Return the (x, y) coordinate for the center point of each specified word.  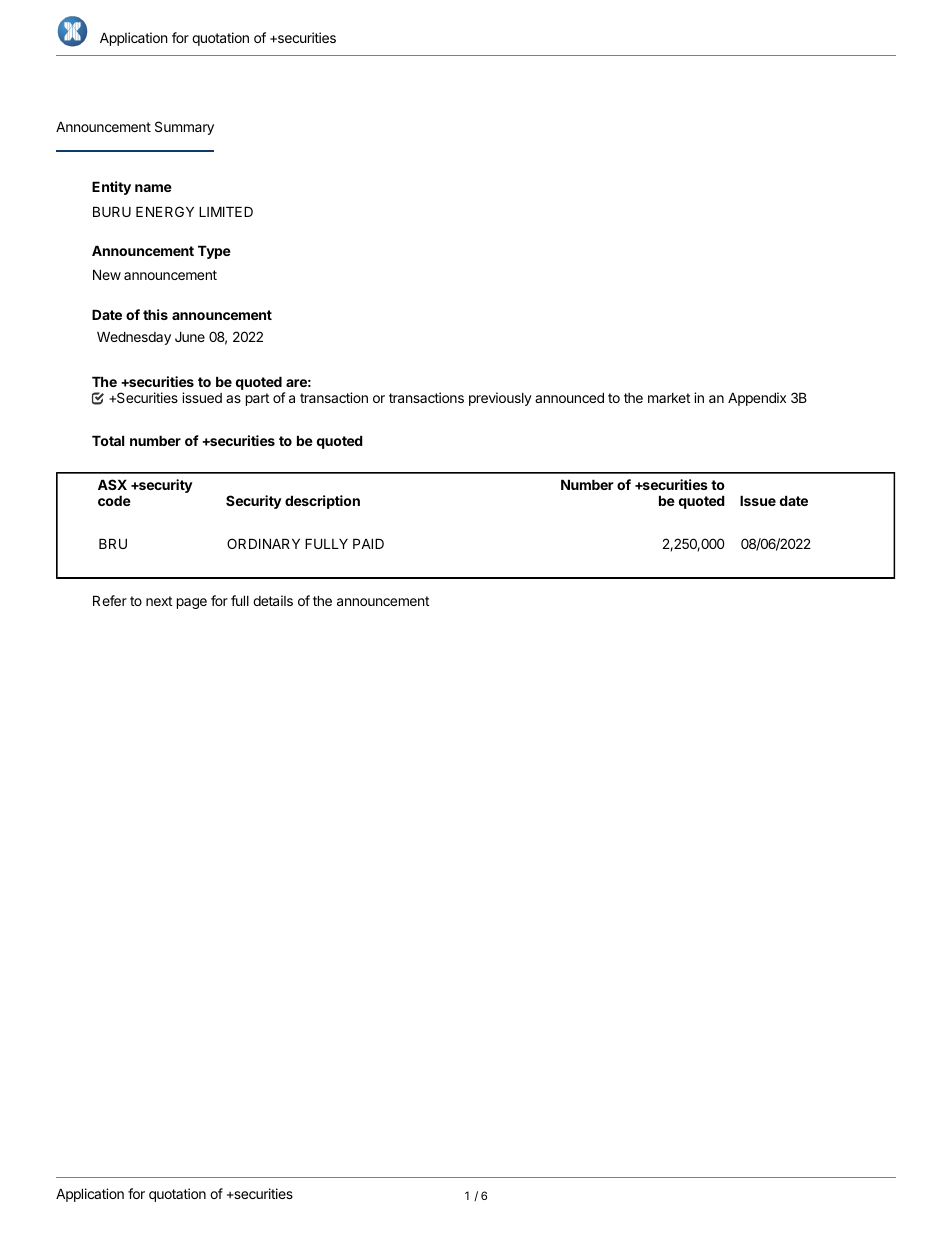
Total (108, 440)
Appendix (757, 399)
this (155, 314)
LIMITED (226, 211)
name (153, 188)
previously (500, 399)
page (192, 603)
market (669, 398)
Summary (184, 128)
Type (214, 252)
